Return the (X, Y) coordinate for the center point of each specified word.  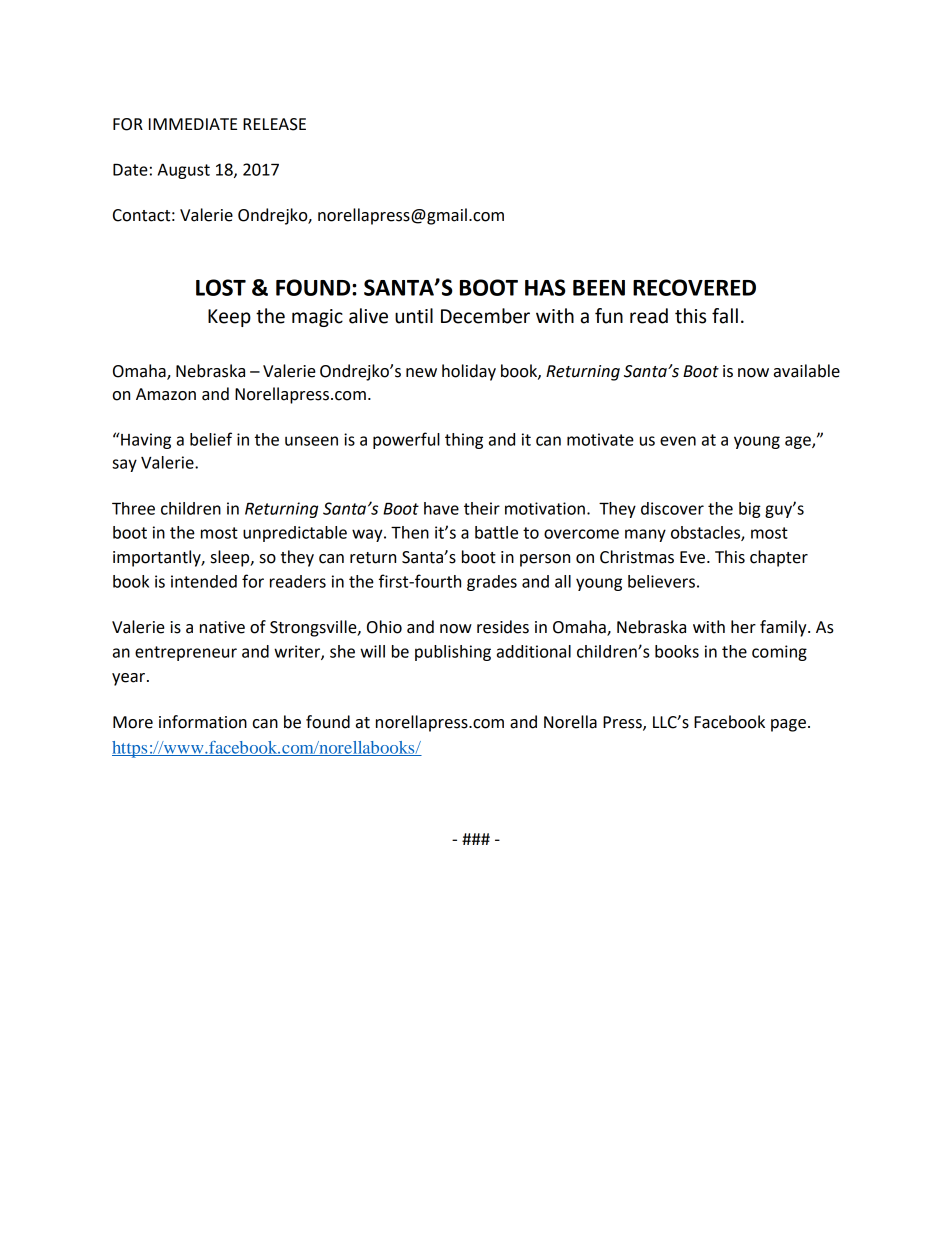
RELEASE (274, 124)
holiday (469, 372)
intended (204, 581)
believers (661, 581)
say (124, 465)
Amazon (166, 394)
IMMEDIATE (193, 124)
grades (492, 583)
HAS (545, 287)
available (807, 371)
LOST (221, 287)
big (750, 510)
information (203, 722)
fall (725, 316)
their (482, 508)
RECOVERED (694, 287)
